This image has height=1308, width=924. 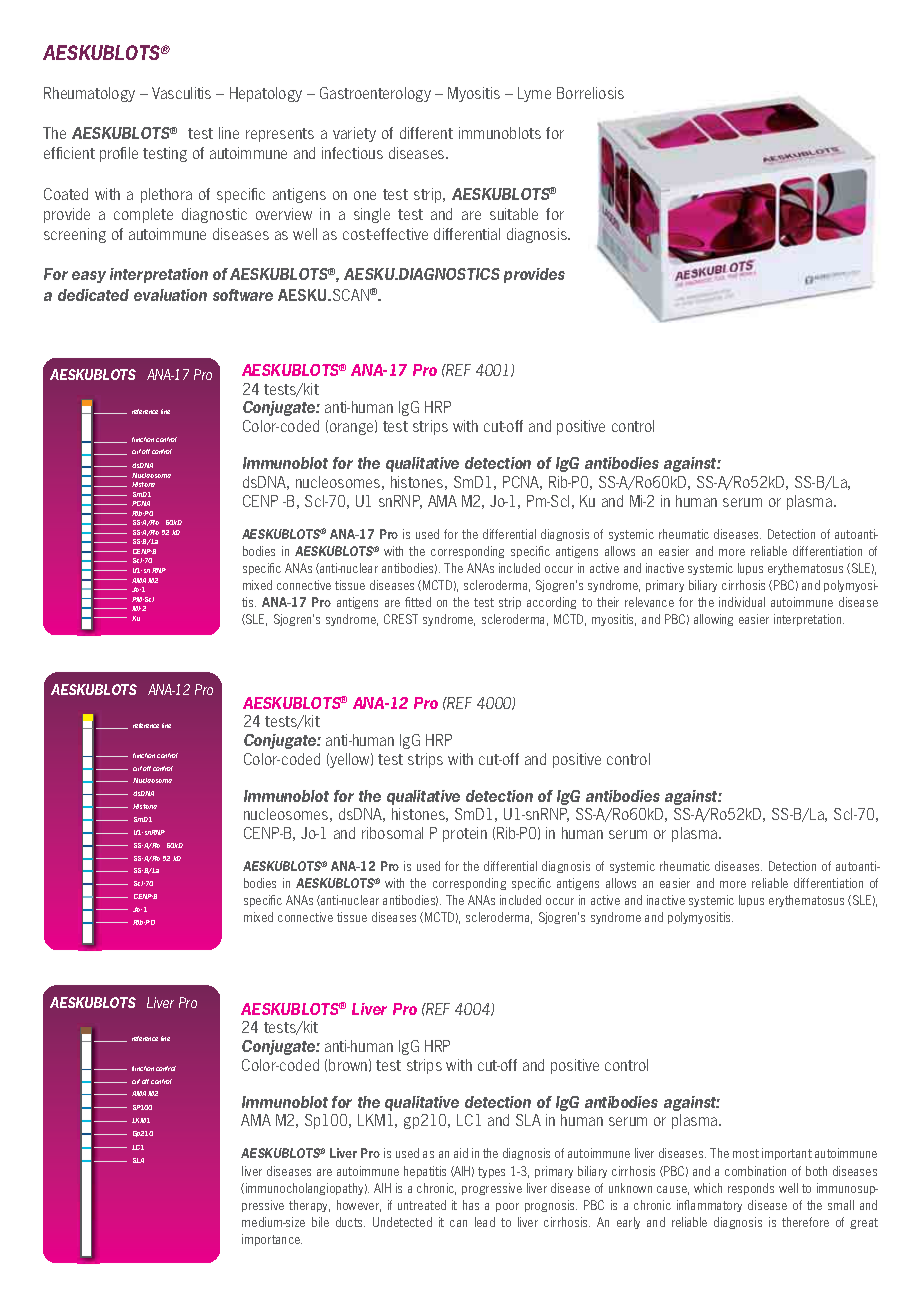 I want to click on suitable, so click(x=514, y=214).
